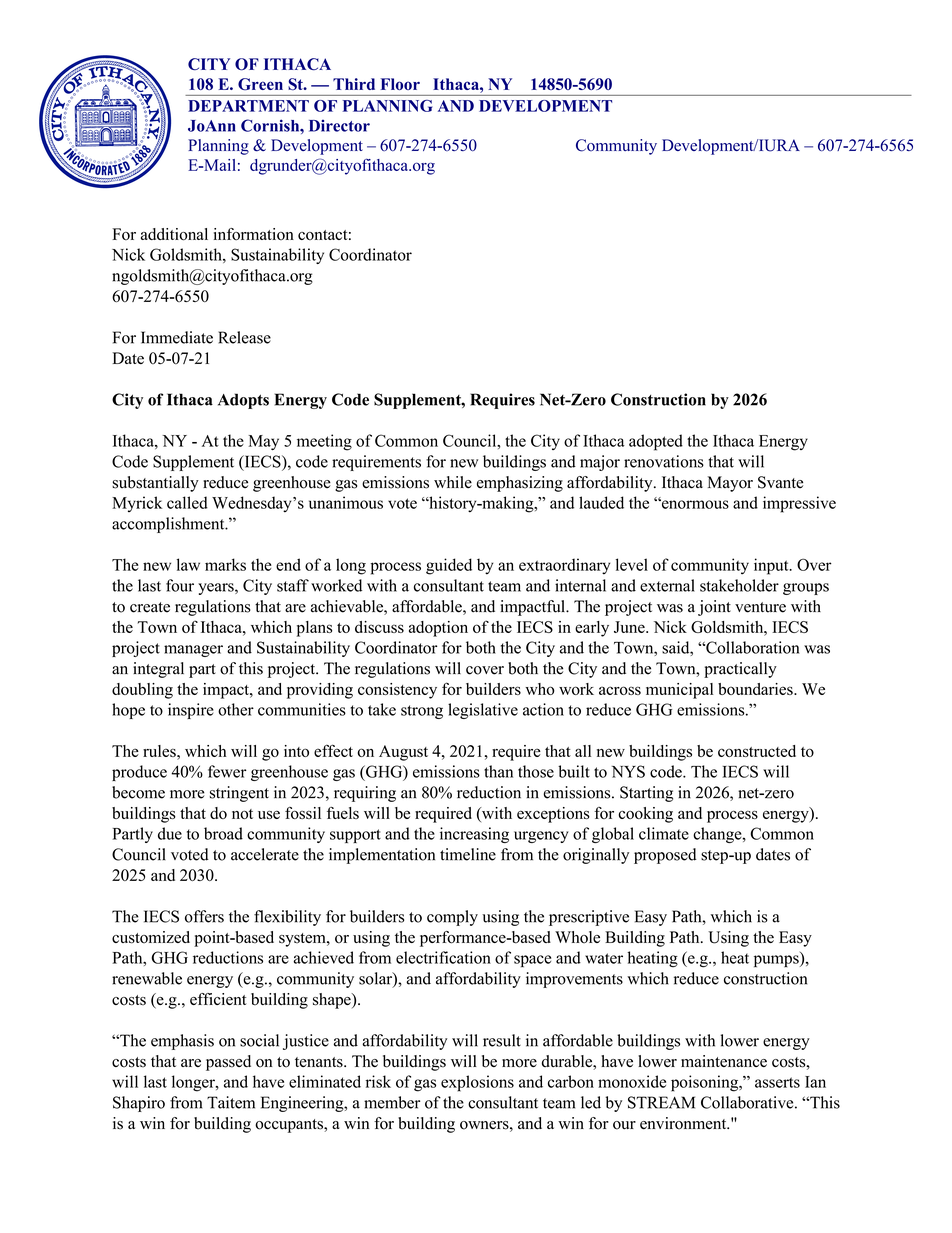 The width and height of the screenshot is (952, 1233). I want to click on poisoning, so click(706, 1083).
